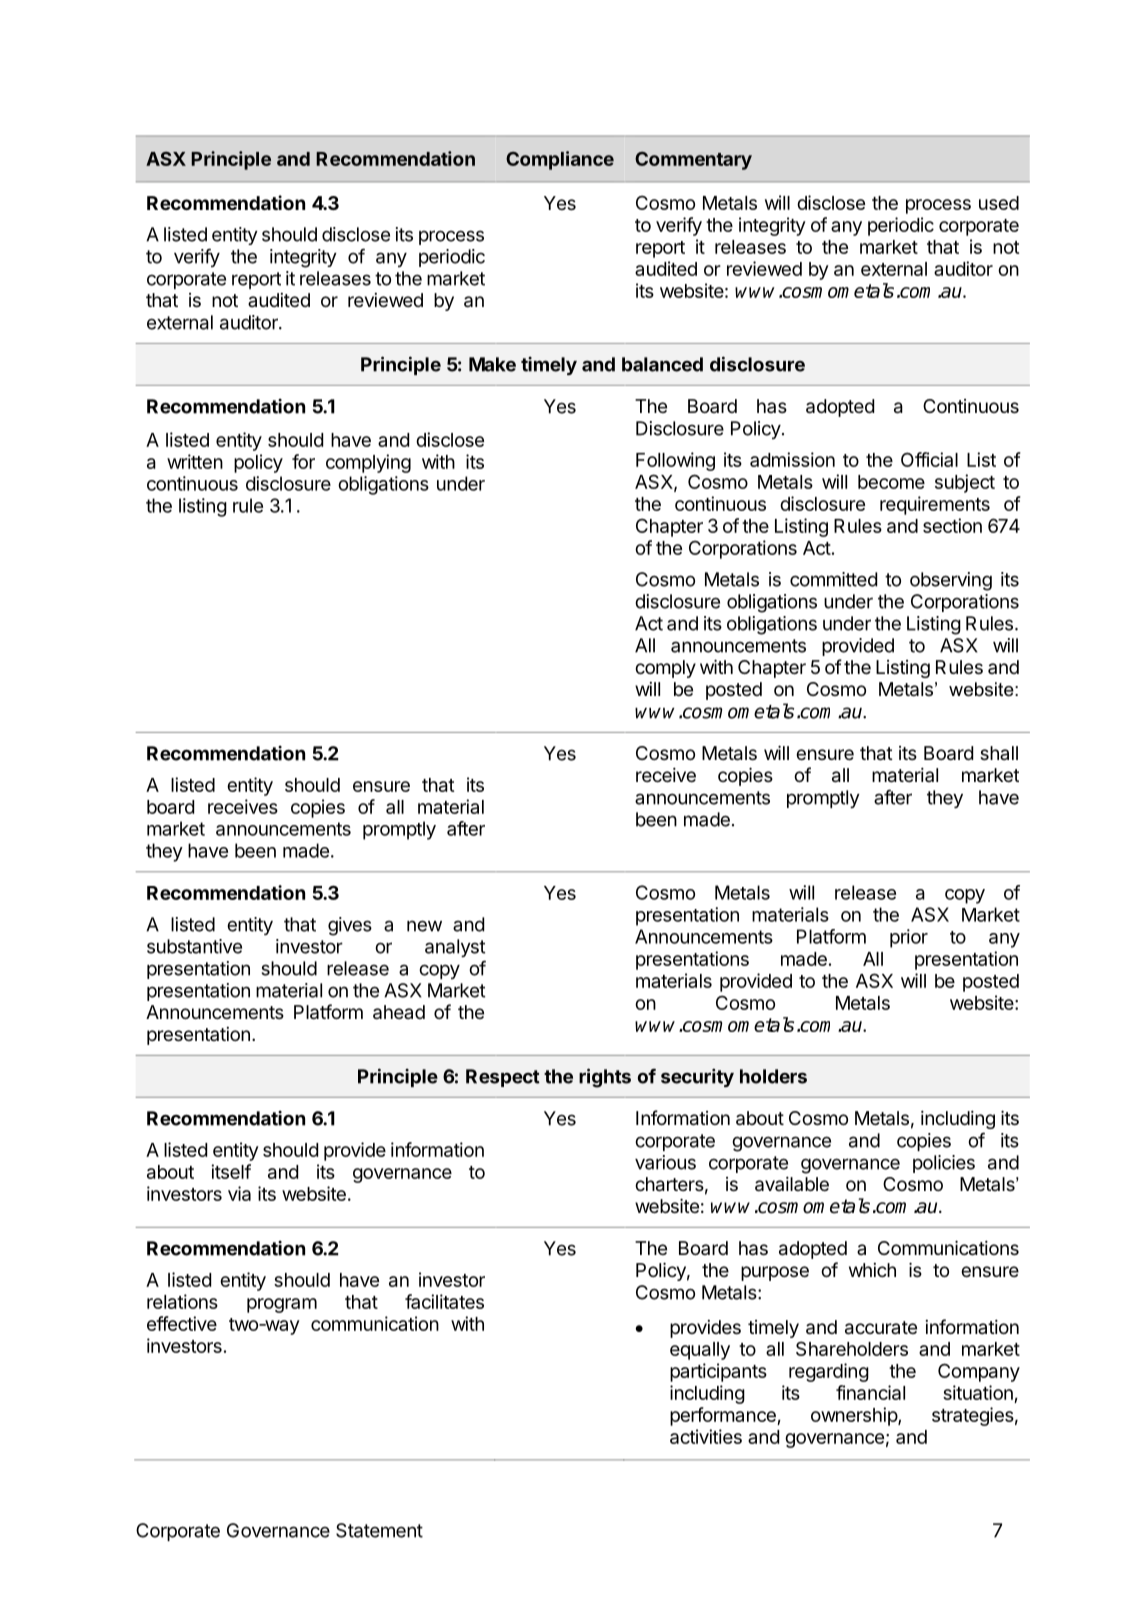 The image size is (1138, 1609). What do you see at coordinates (455, 948) in the screenshot?
I see `analyst` at bounding box center [455, 948].
